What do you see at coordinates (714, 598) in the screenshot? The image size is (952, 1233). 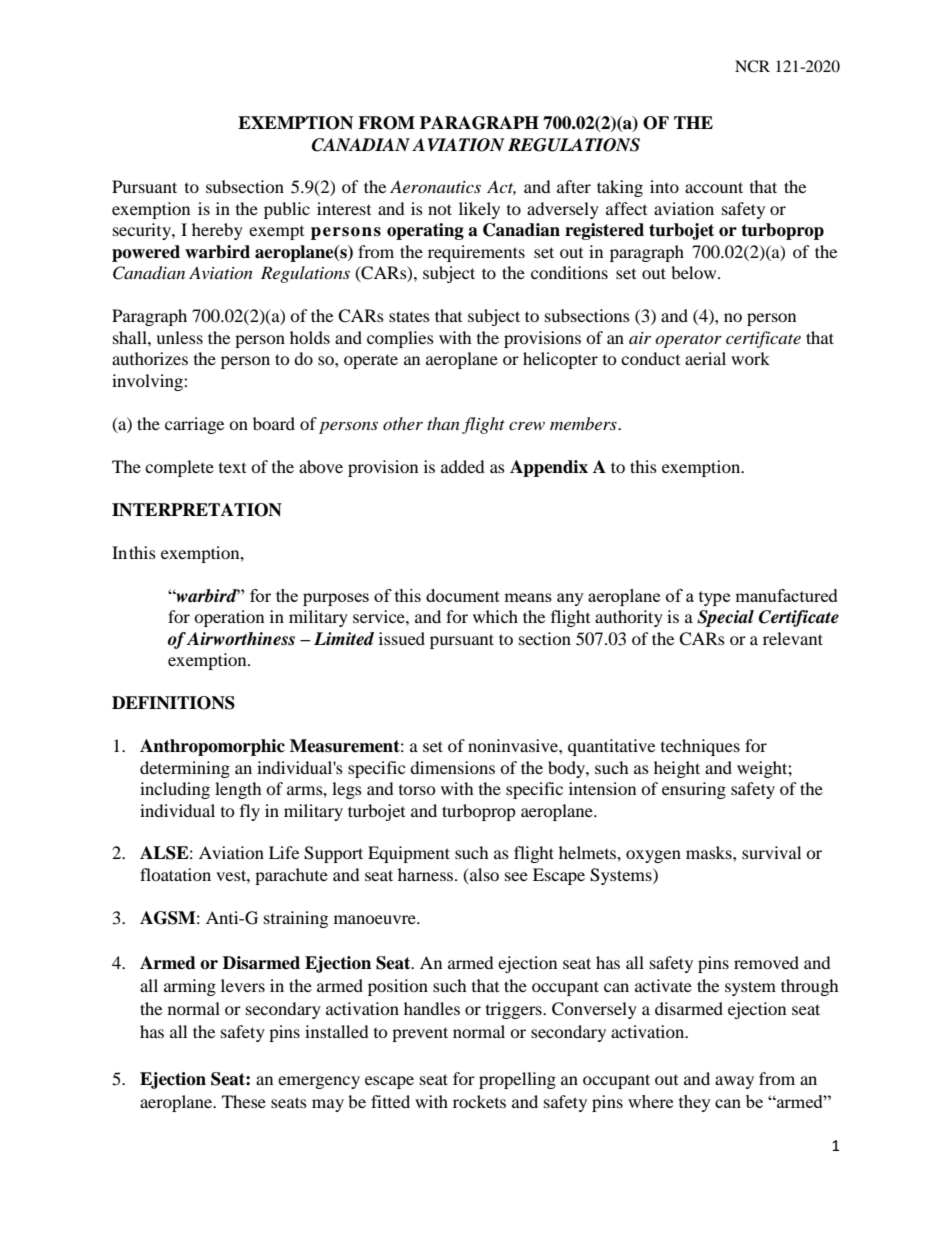 I see `type` at bounding box center [714, 598].
